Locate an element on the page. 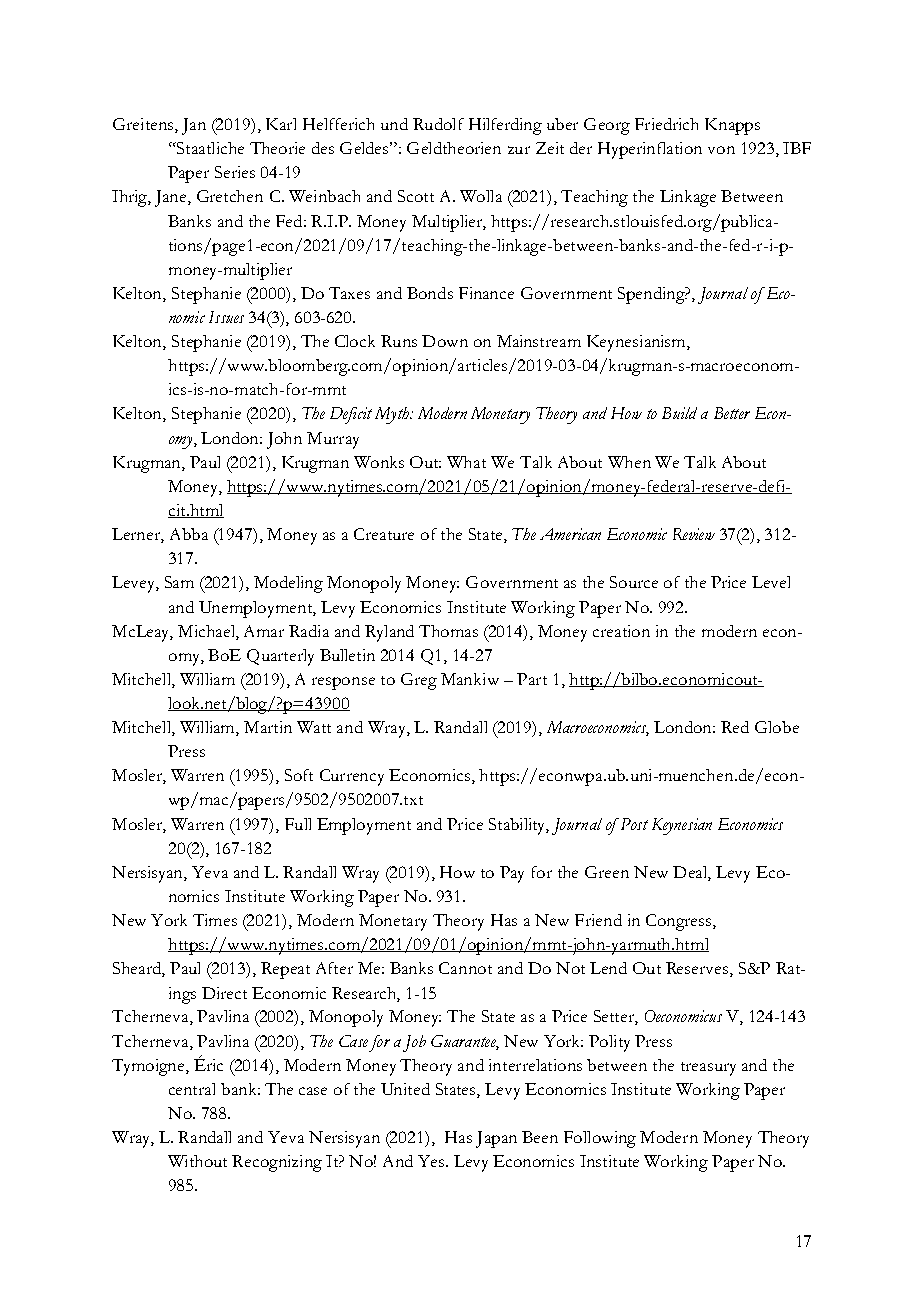  Recognizing is located at coordinates (277, 1163).
